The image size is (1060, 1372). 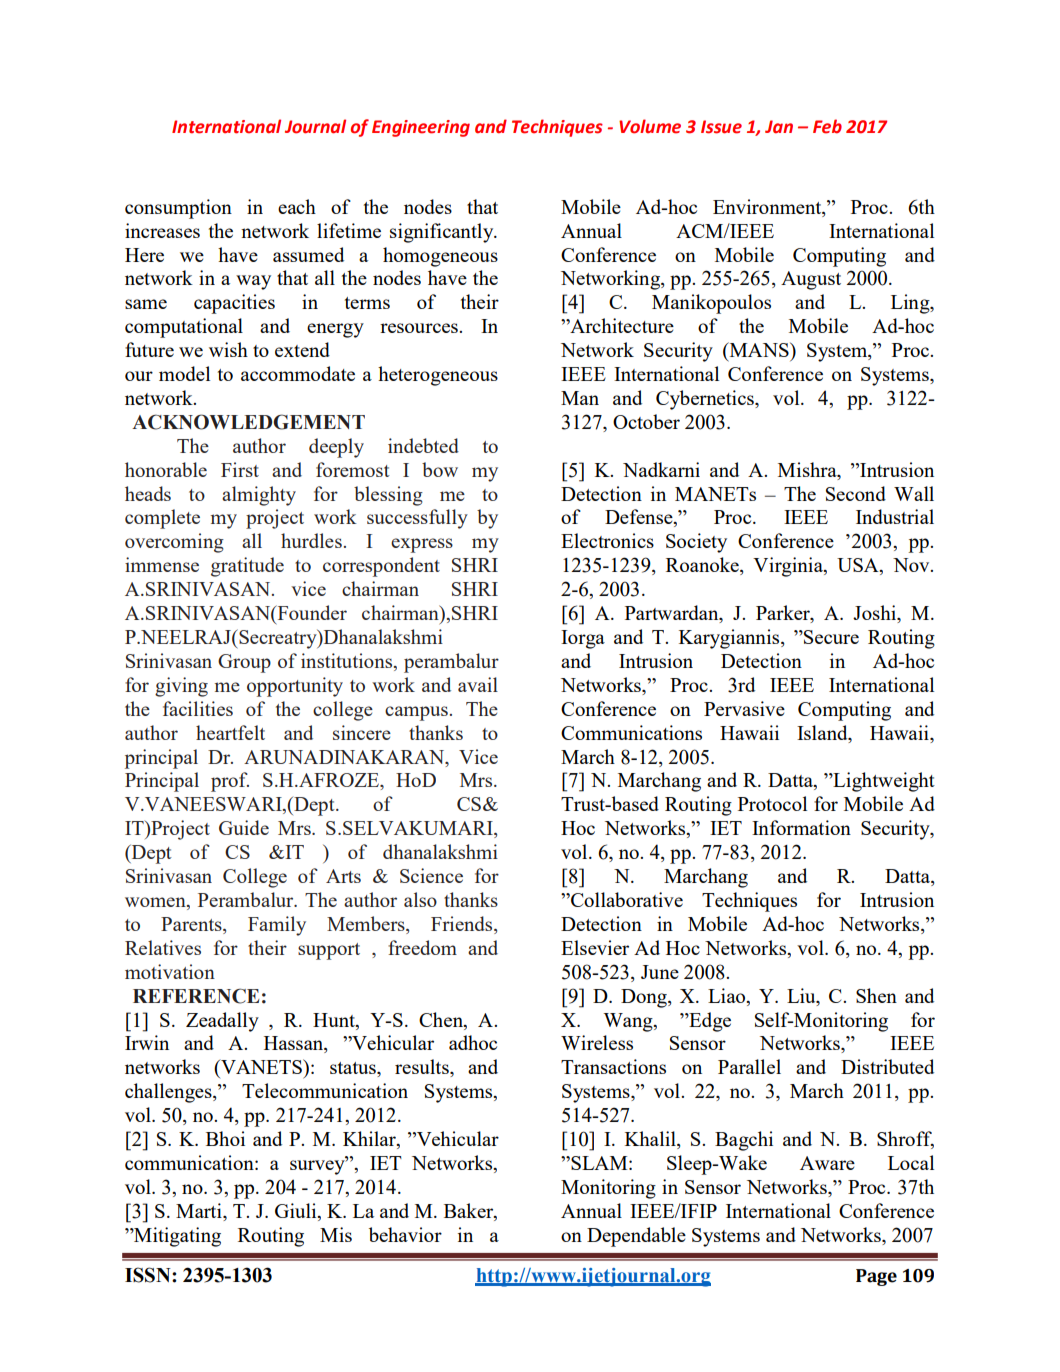 I want to click on Electronics, so click(x=607, y=540).
